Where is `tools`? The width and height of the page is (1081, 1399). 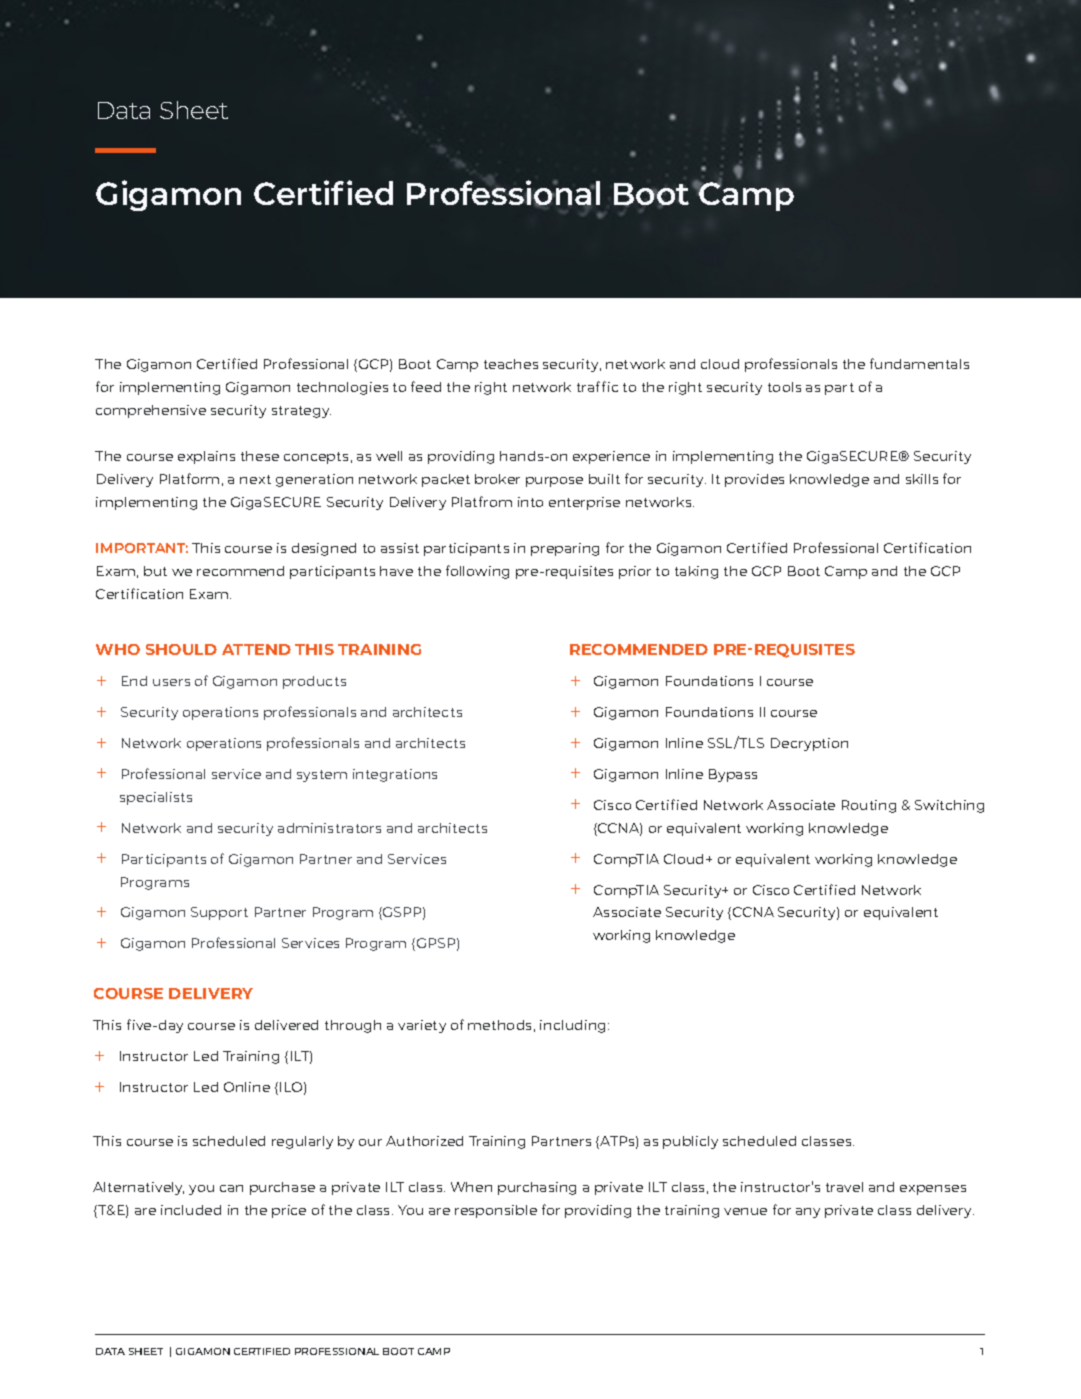
tools is located at coordinates (784, 387).
